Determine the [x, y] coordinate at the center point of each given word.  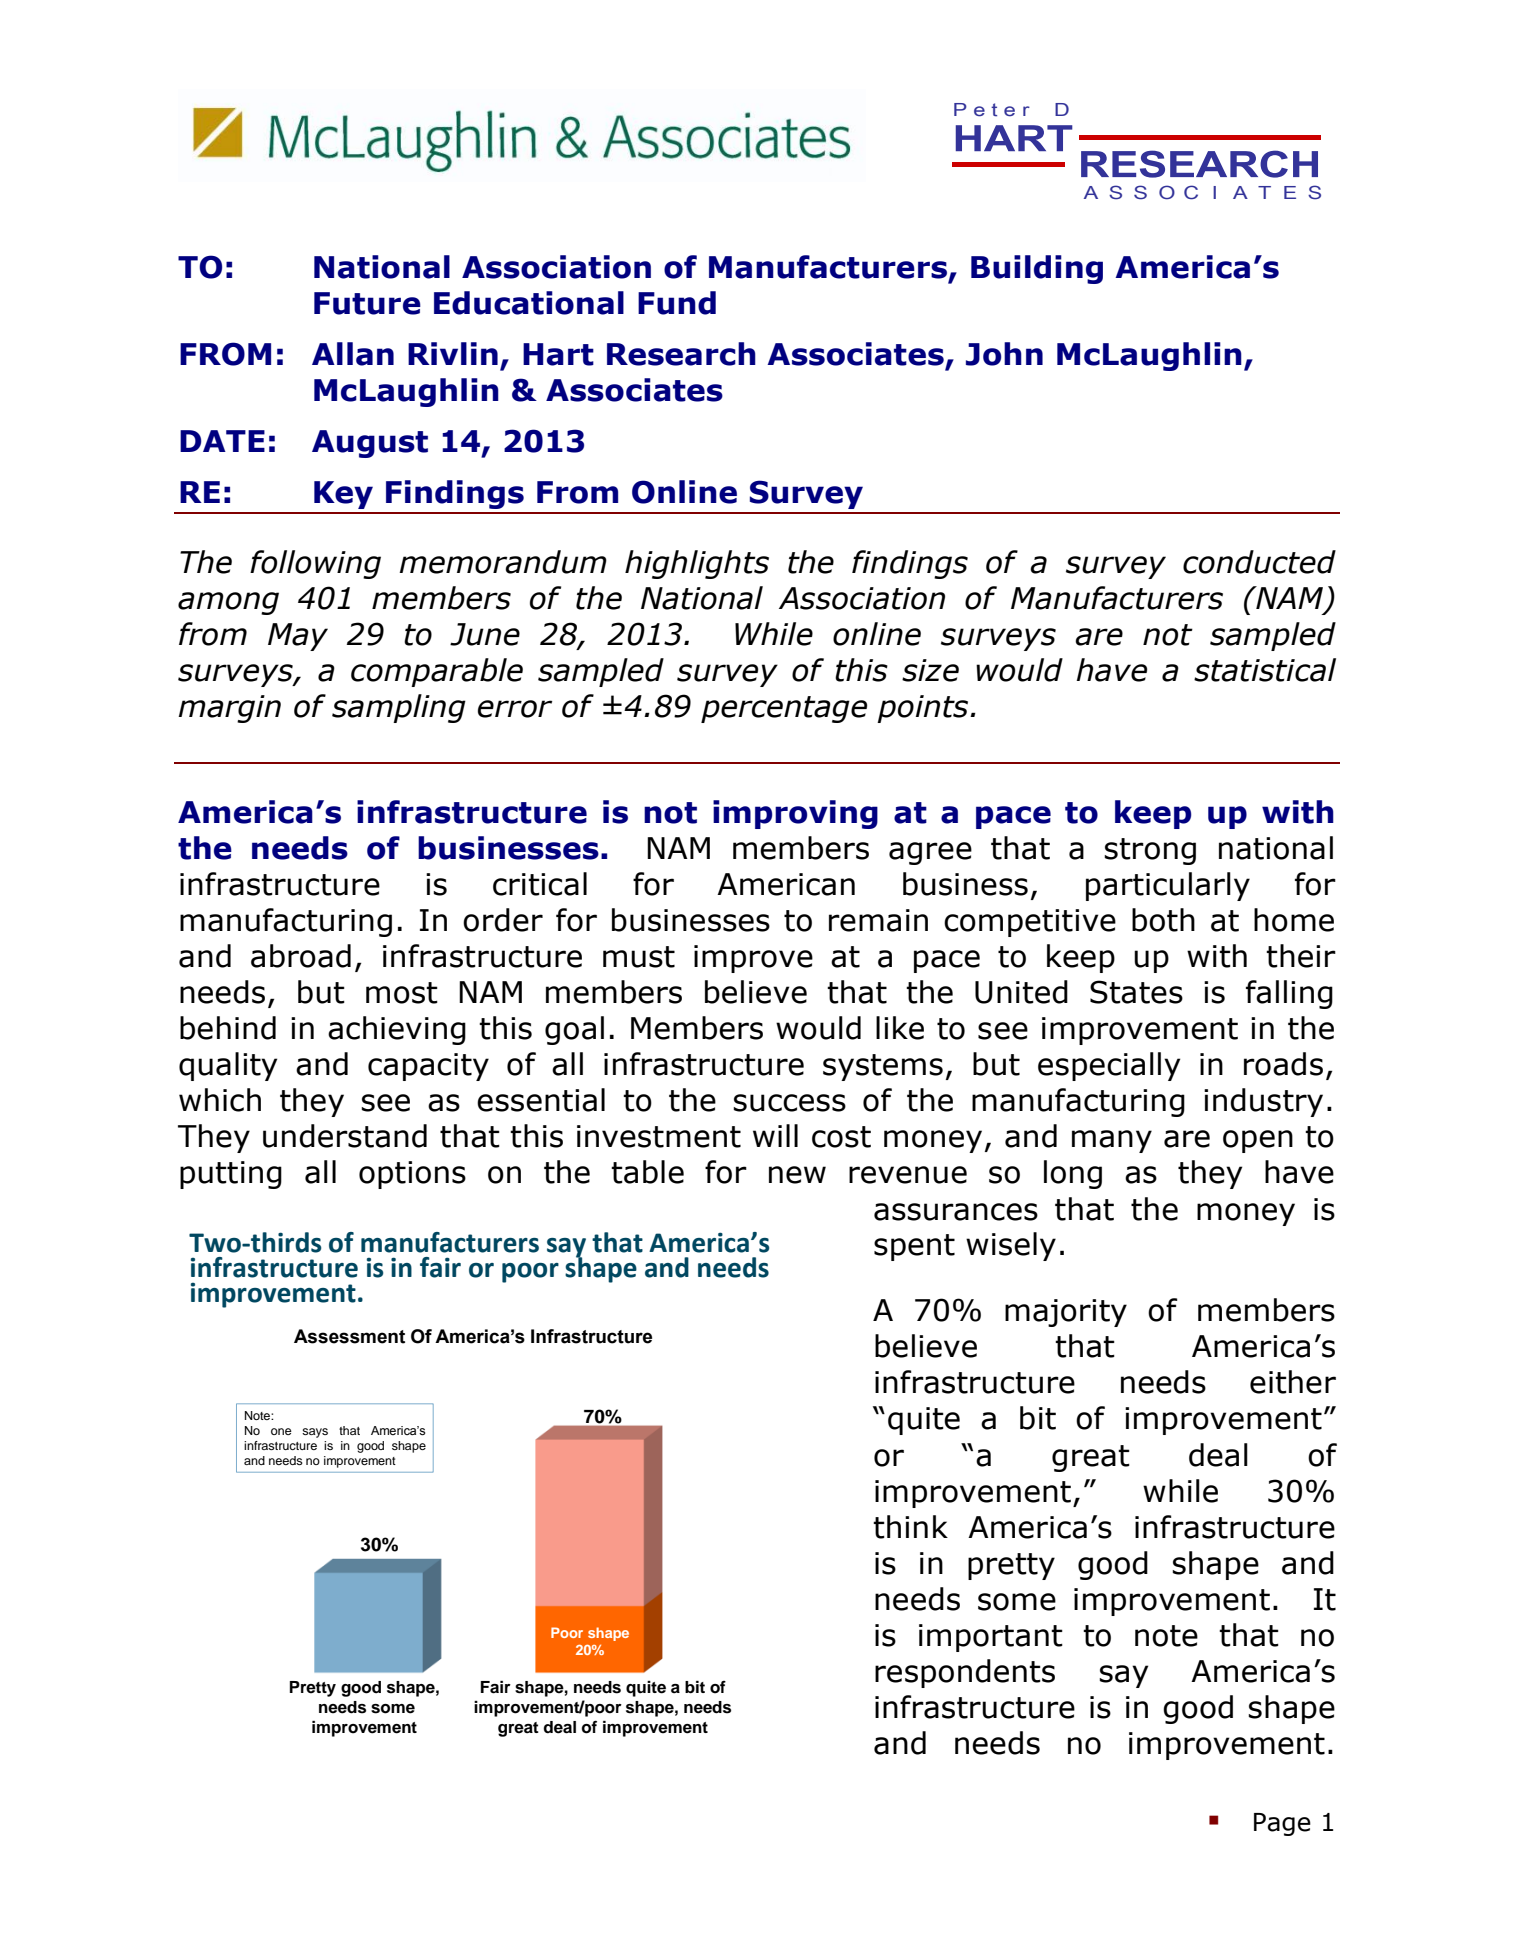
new [797, 1175]
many [1112, 1141]
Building [1037, 269]
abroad [301, 956]
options [412, 1175]
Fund [677, 303]
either [1293, 1382]
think [910, 1527]
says [315, 1433]
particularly [1168, 886]
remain [878, 920]
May [298, 637]
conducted [1259, 562]
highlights [697, 564]
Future [367, 303]
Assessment [349, 1336]
